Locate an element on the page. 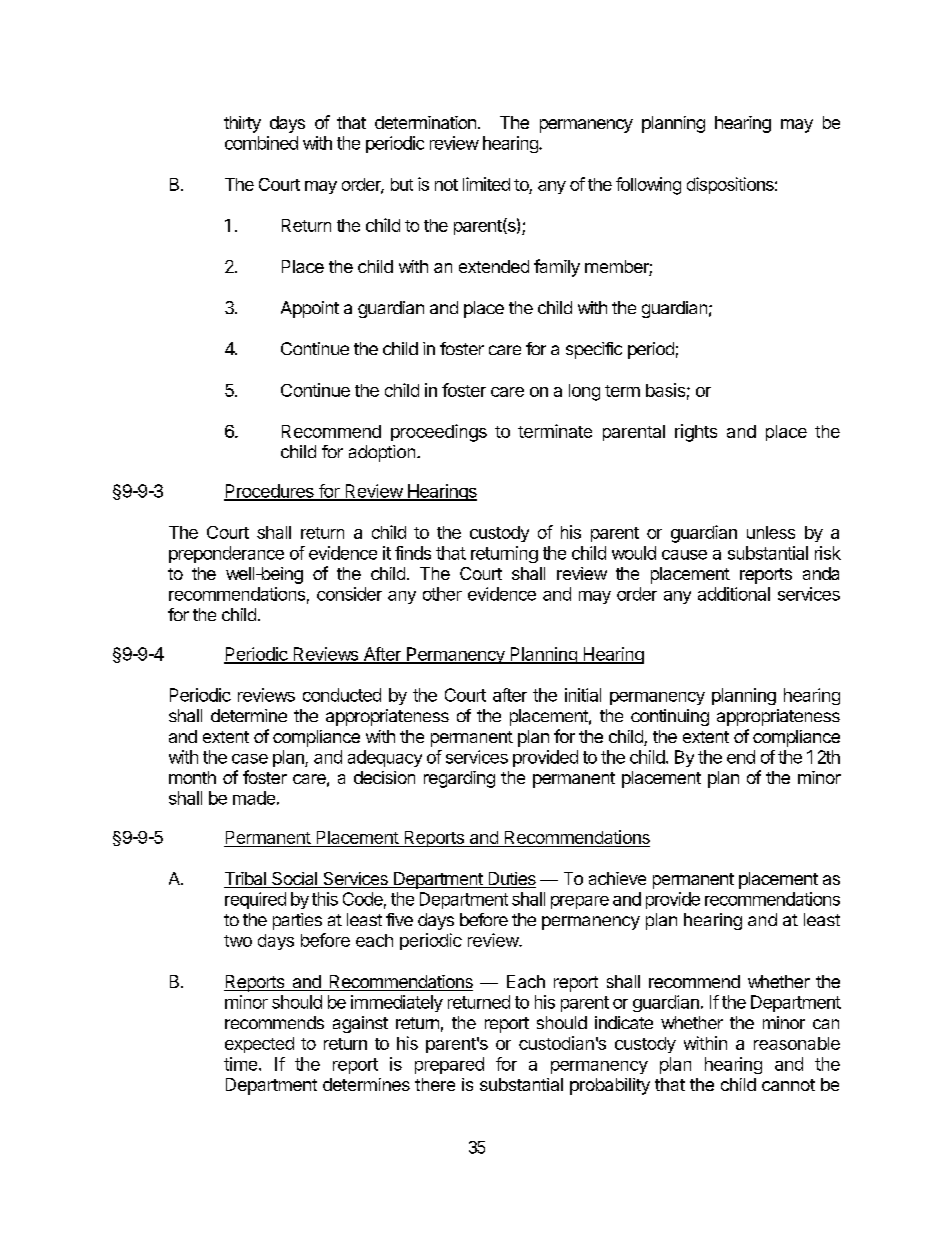  combined is located at coordinates (261, 143).
